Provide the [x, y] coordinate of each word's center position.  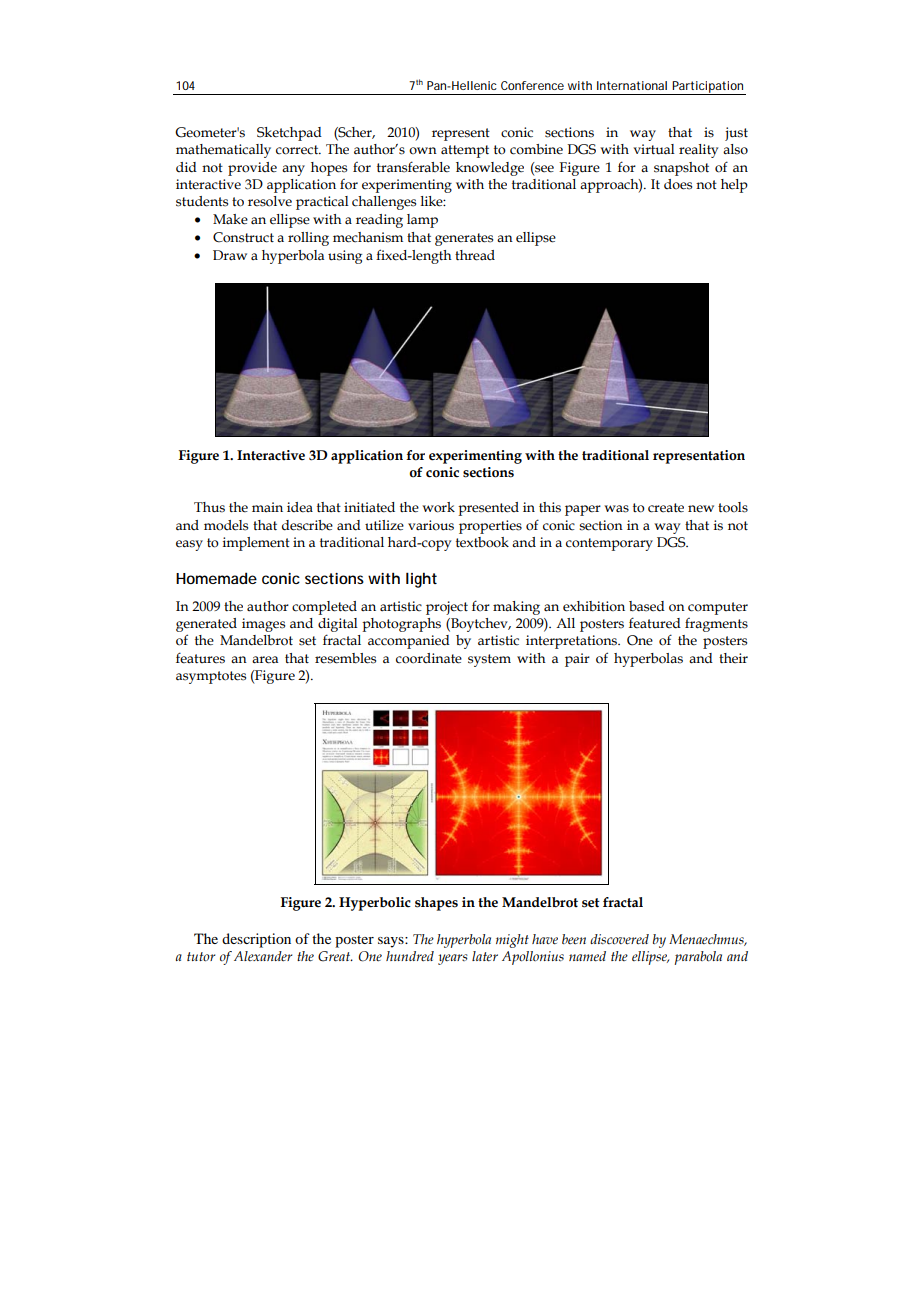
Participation [707, 88]
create [666, 508]
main [267, 507]
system [489, 660]
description [256, 940]
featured [655, 623]
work [438, 507]
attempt [465, 151]
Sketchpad [289, 134]
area [265, 660]
